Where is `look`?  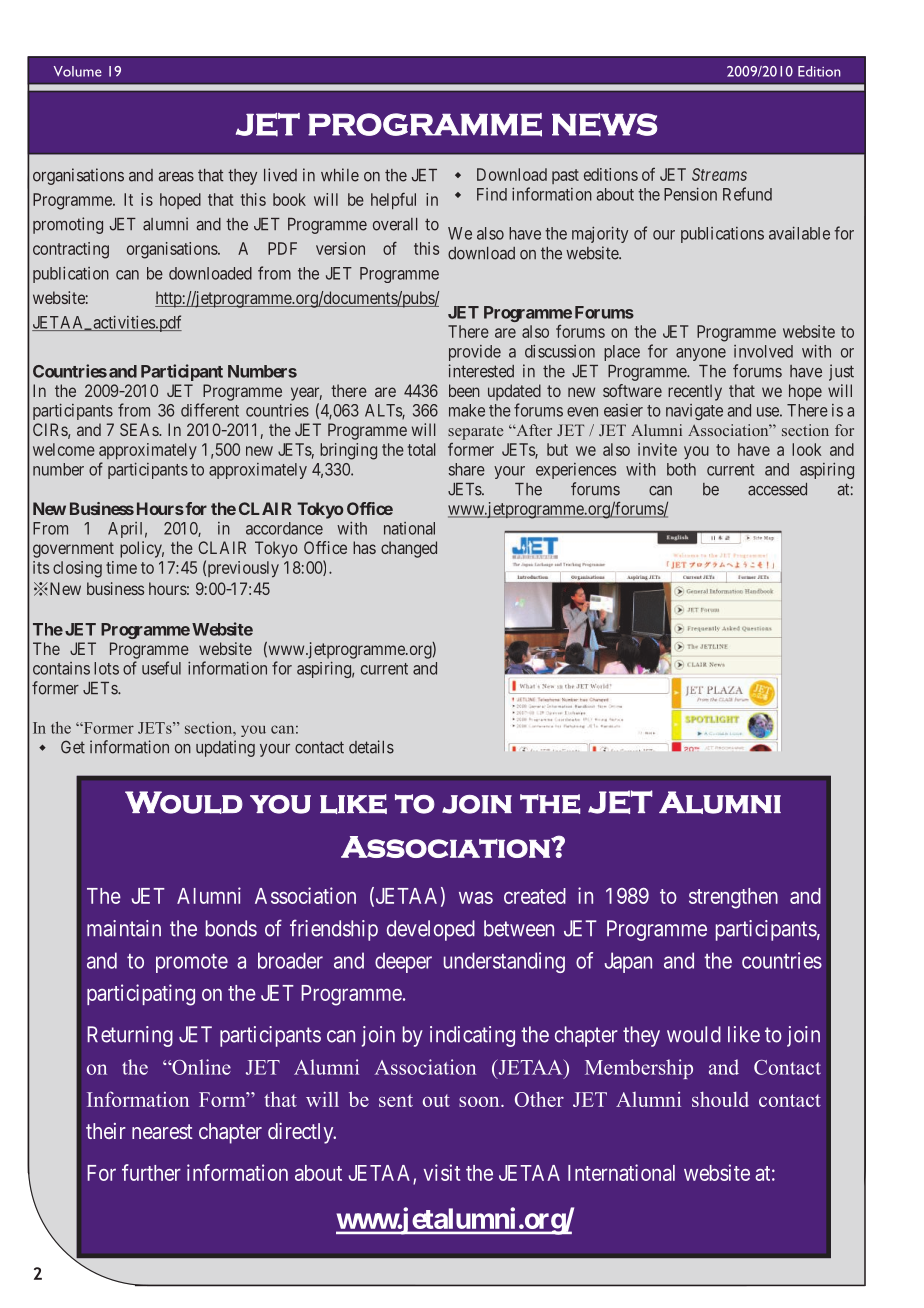
look is located at coordinates (807, 449).
